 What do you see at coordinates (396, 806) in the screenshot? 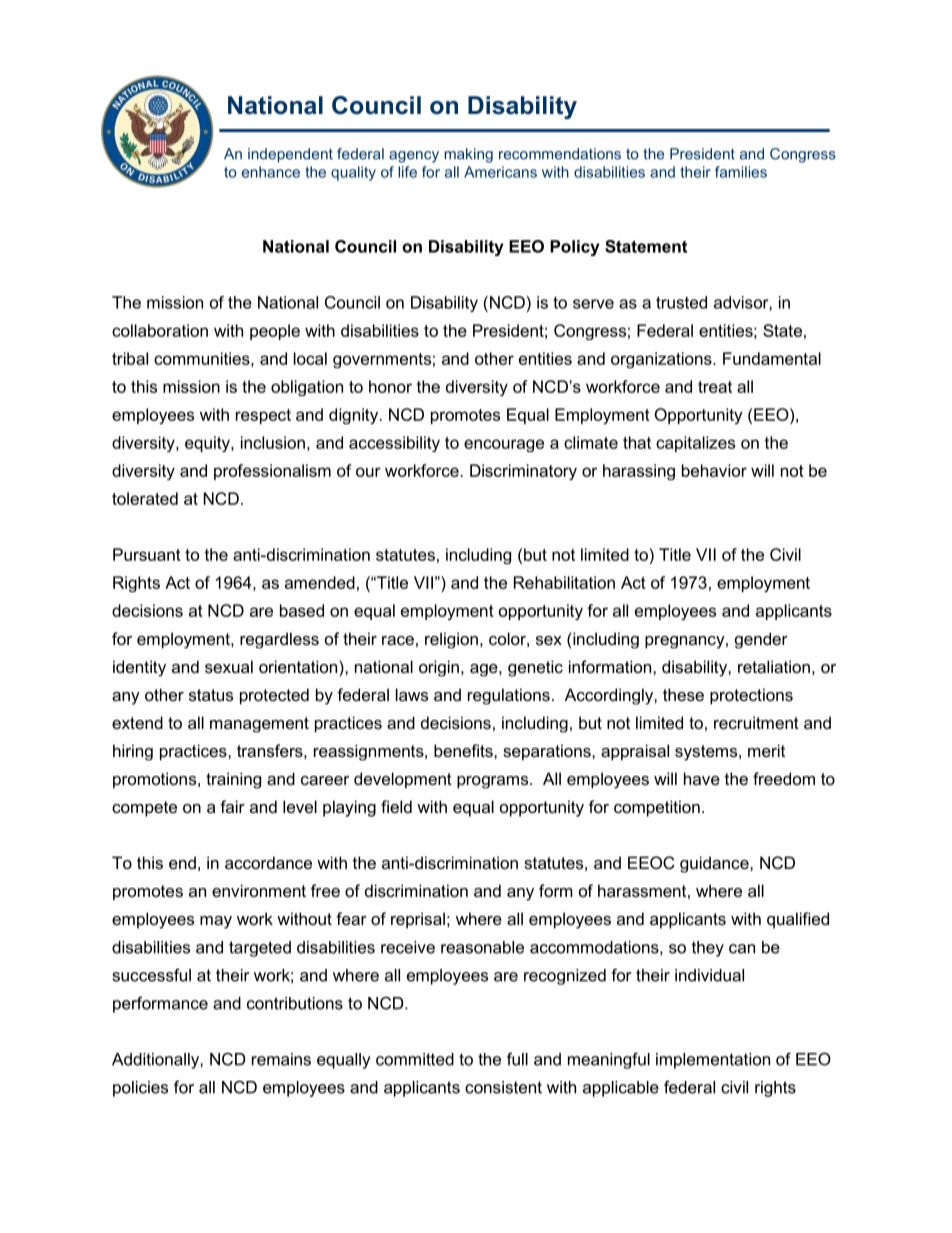
I see `field` at bounding box center [396, 806].
